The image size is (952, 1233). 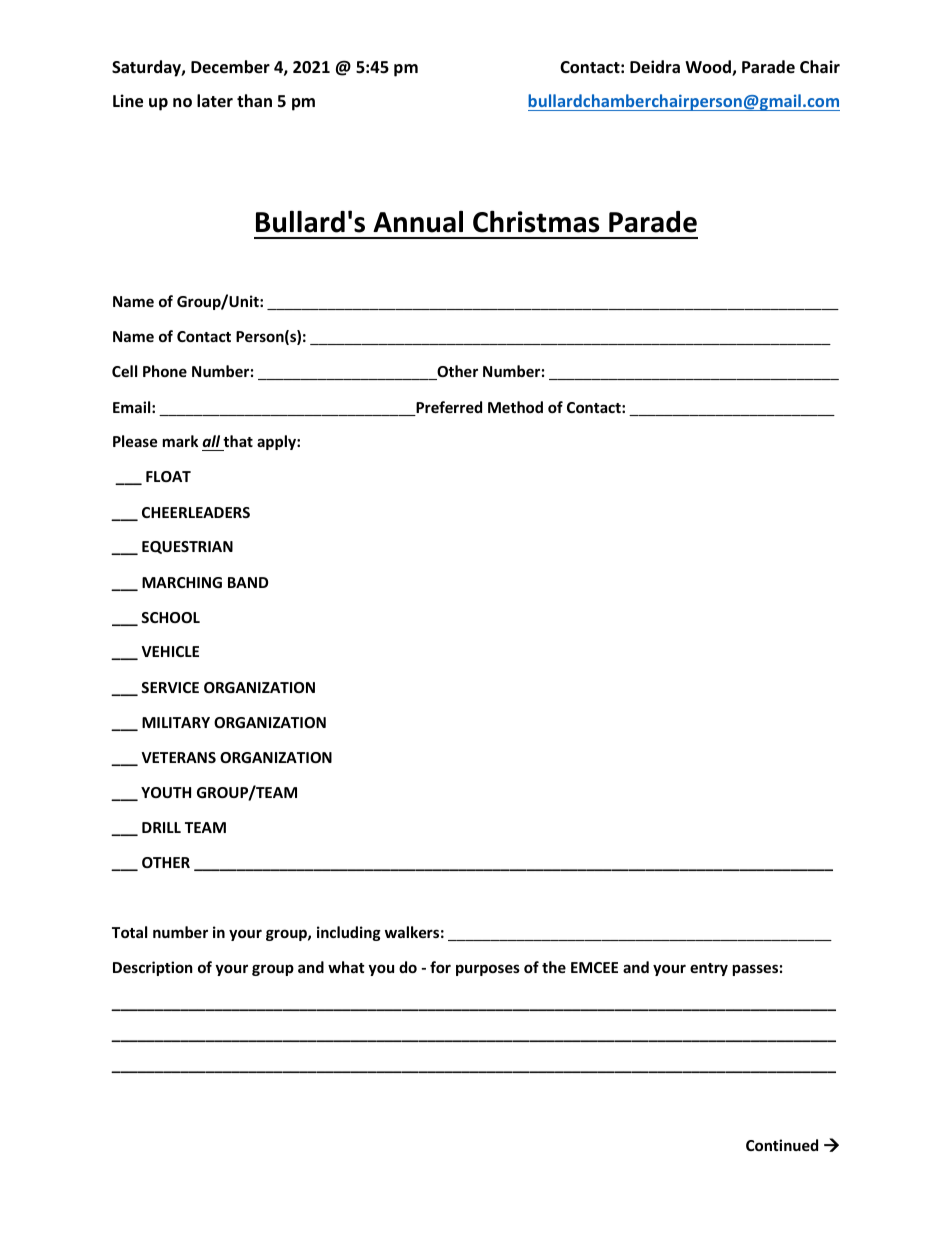 I want to click on entry, so click(x=709, y=969).
